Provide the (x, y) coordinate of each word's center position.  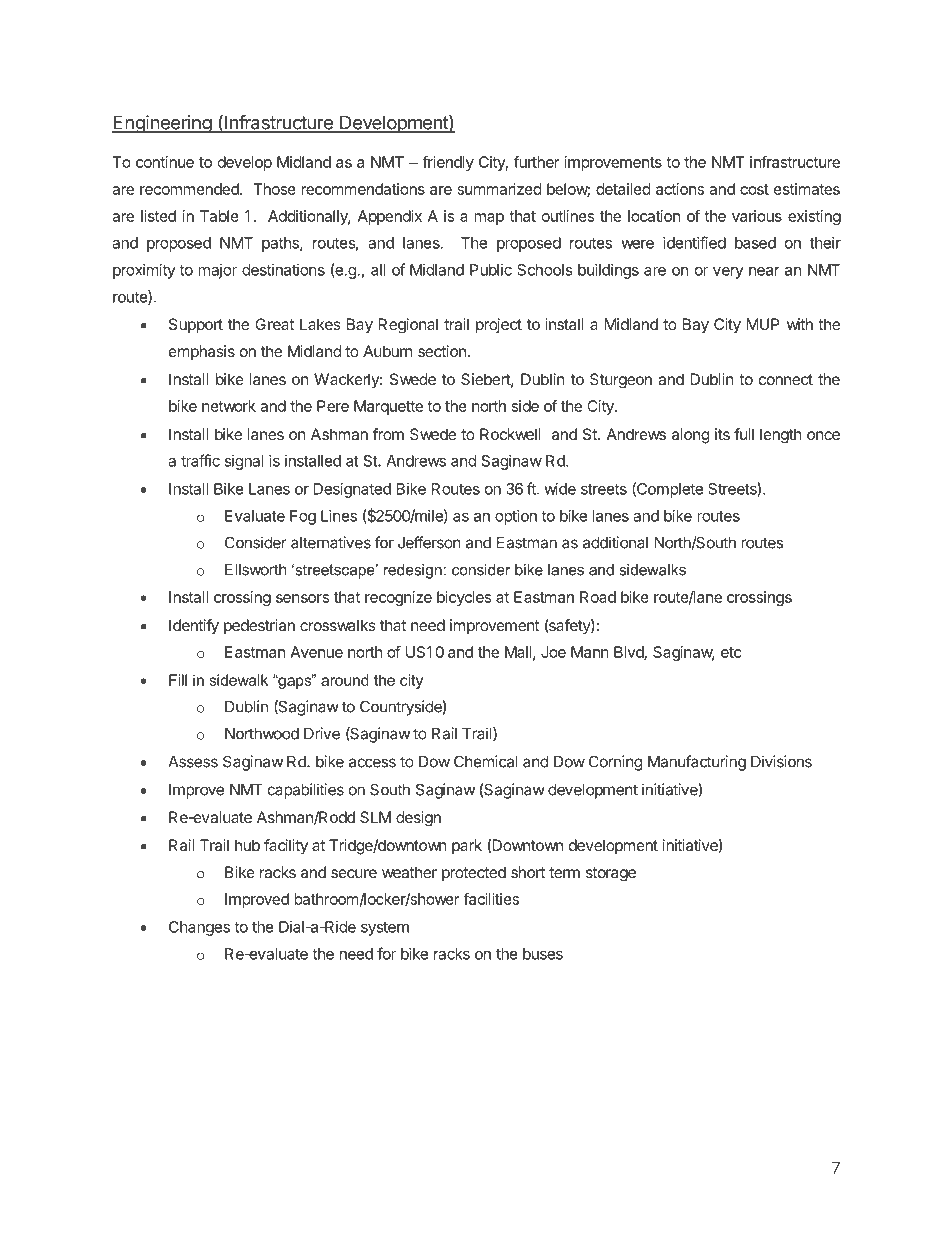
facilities (491, 899)
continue (165, 162)
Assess (193, 762)
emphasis (202, 352)
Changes (199, 928)
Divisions (781, 761)
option (516, 517)
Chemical (486, 761)
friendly (448, 163)
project (499, 326)
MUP (763, 324)
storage (611, 874)
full (744, 434)
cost (754, 189)
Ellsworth (256, 570)
